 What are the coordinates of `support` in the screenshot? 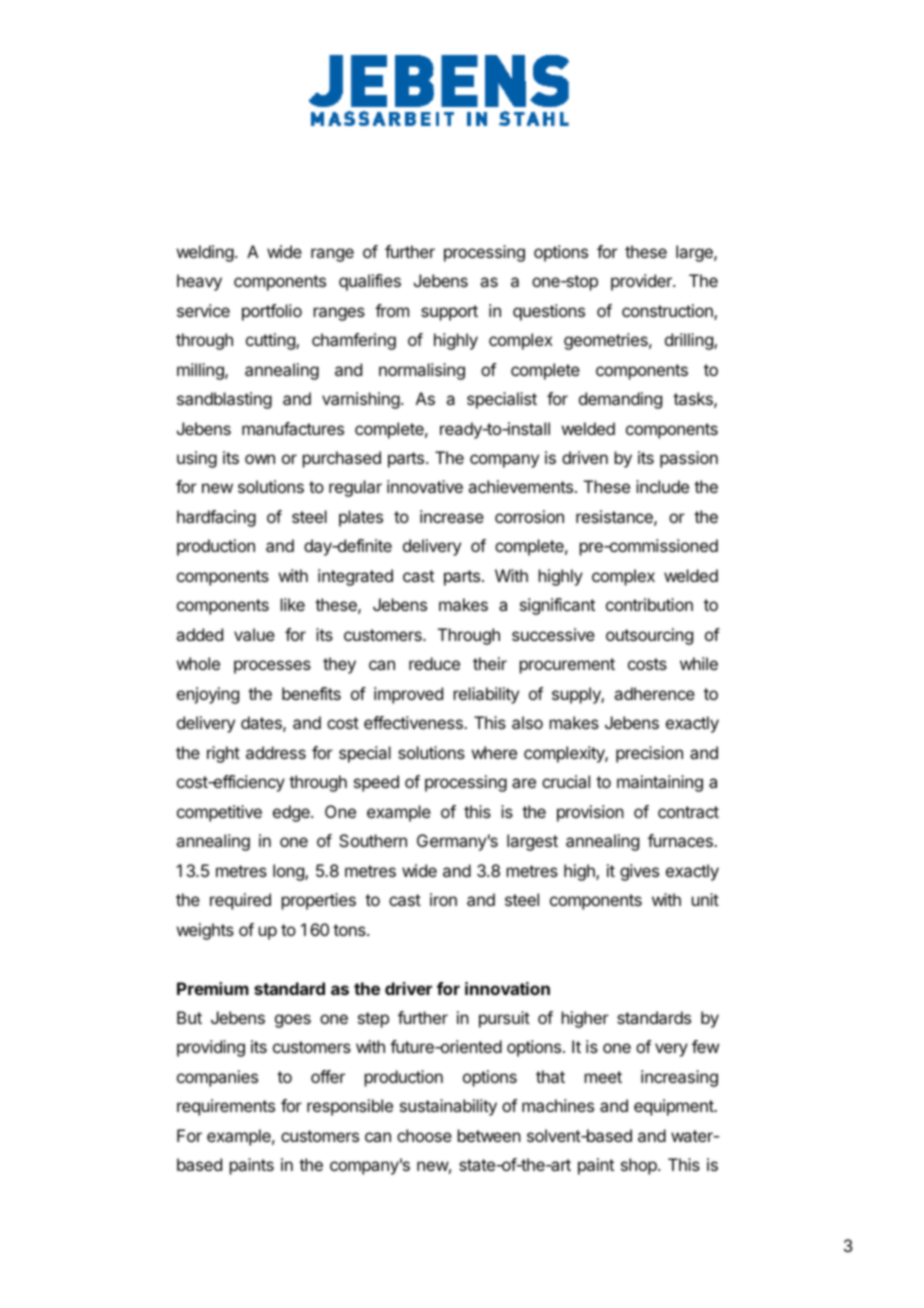 It's located at (449, 313).
